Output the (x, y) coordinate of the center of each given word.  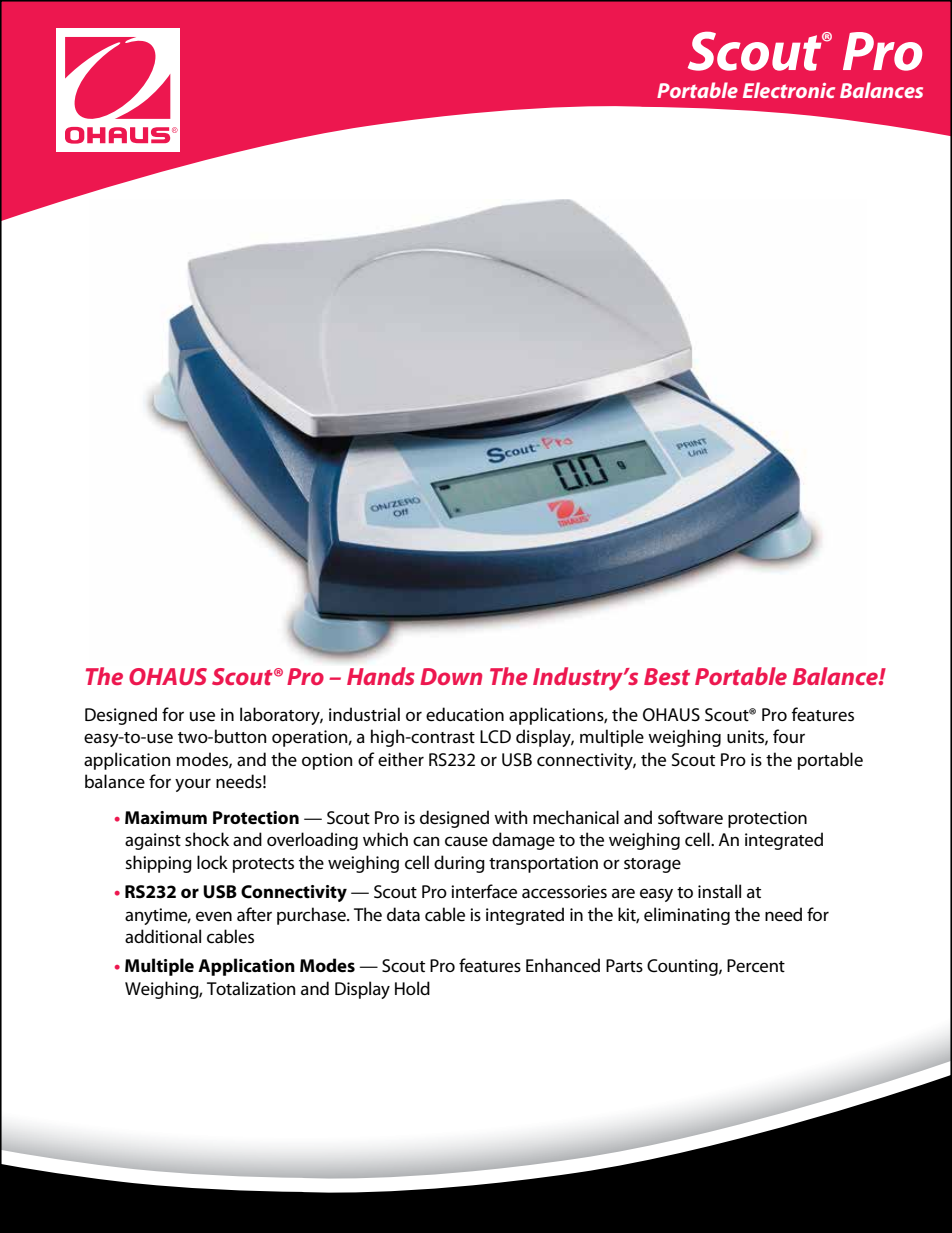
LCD (495, 737)
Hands (381, 676)
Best (667, 676)
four (789, 736)
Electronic (789, 90)
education (465, 714)
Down (451, 676)
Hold (412, 988)
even (214, 916)
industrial (364, 714)
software (690, 817)
